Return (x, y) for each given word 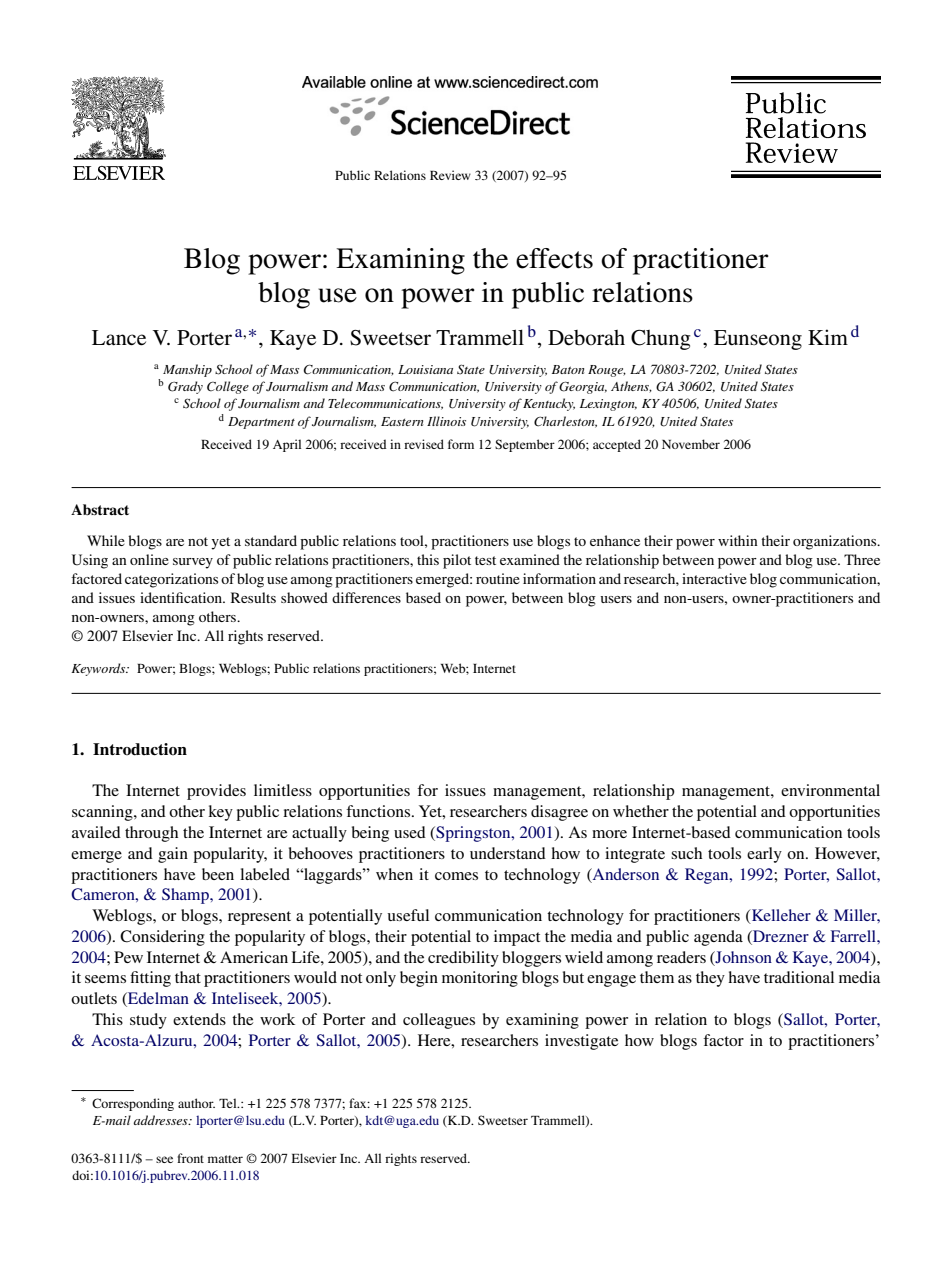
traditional (799, 977)
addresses (161, 1120)
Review (450, 175)
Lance (119, 338)
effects (554, 258)
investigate (581, 1042)
